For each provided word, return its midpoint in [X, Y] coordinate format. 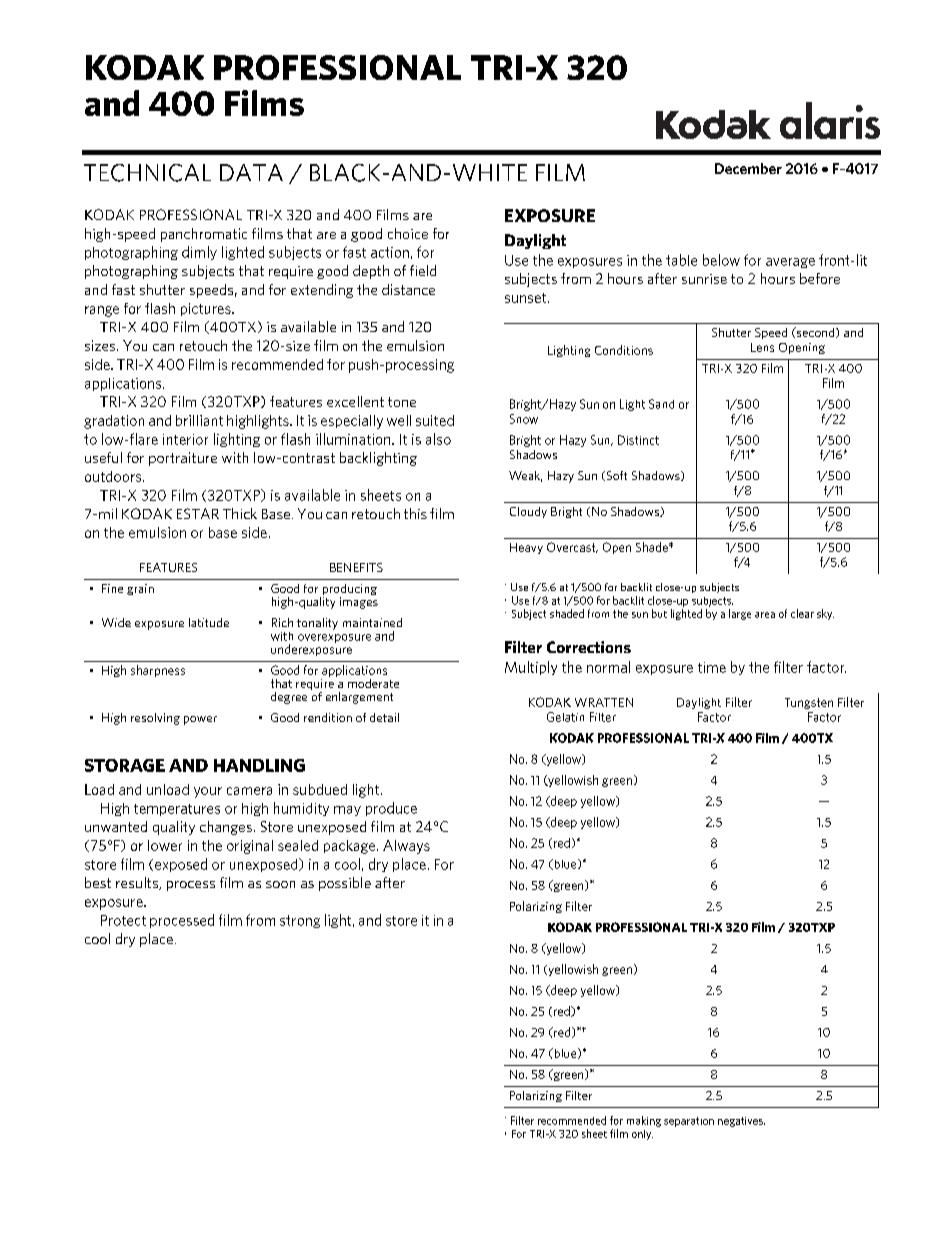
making [644, 1121]
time [712, 667]
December [748, 168]
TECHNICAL [147, 173]
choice [408, 233]
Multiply [531, 668]
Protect [123, 920]
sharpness [158, 671]
